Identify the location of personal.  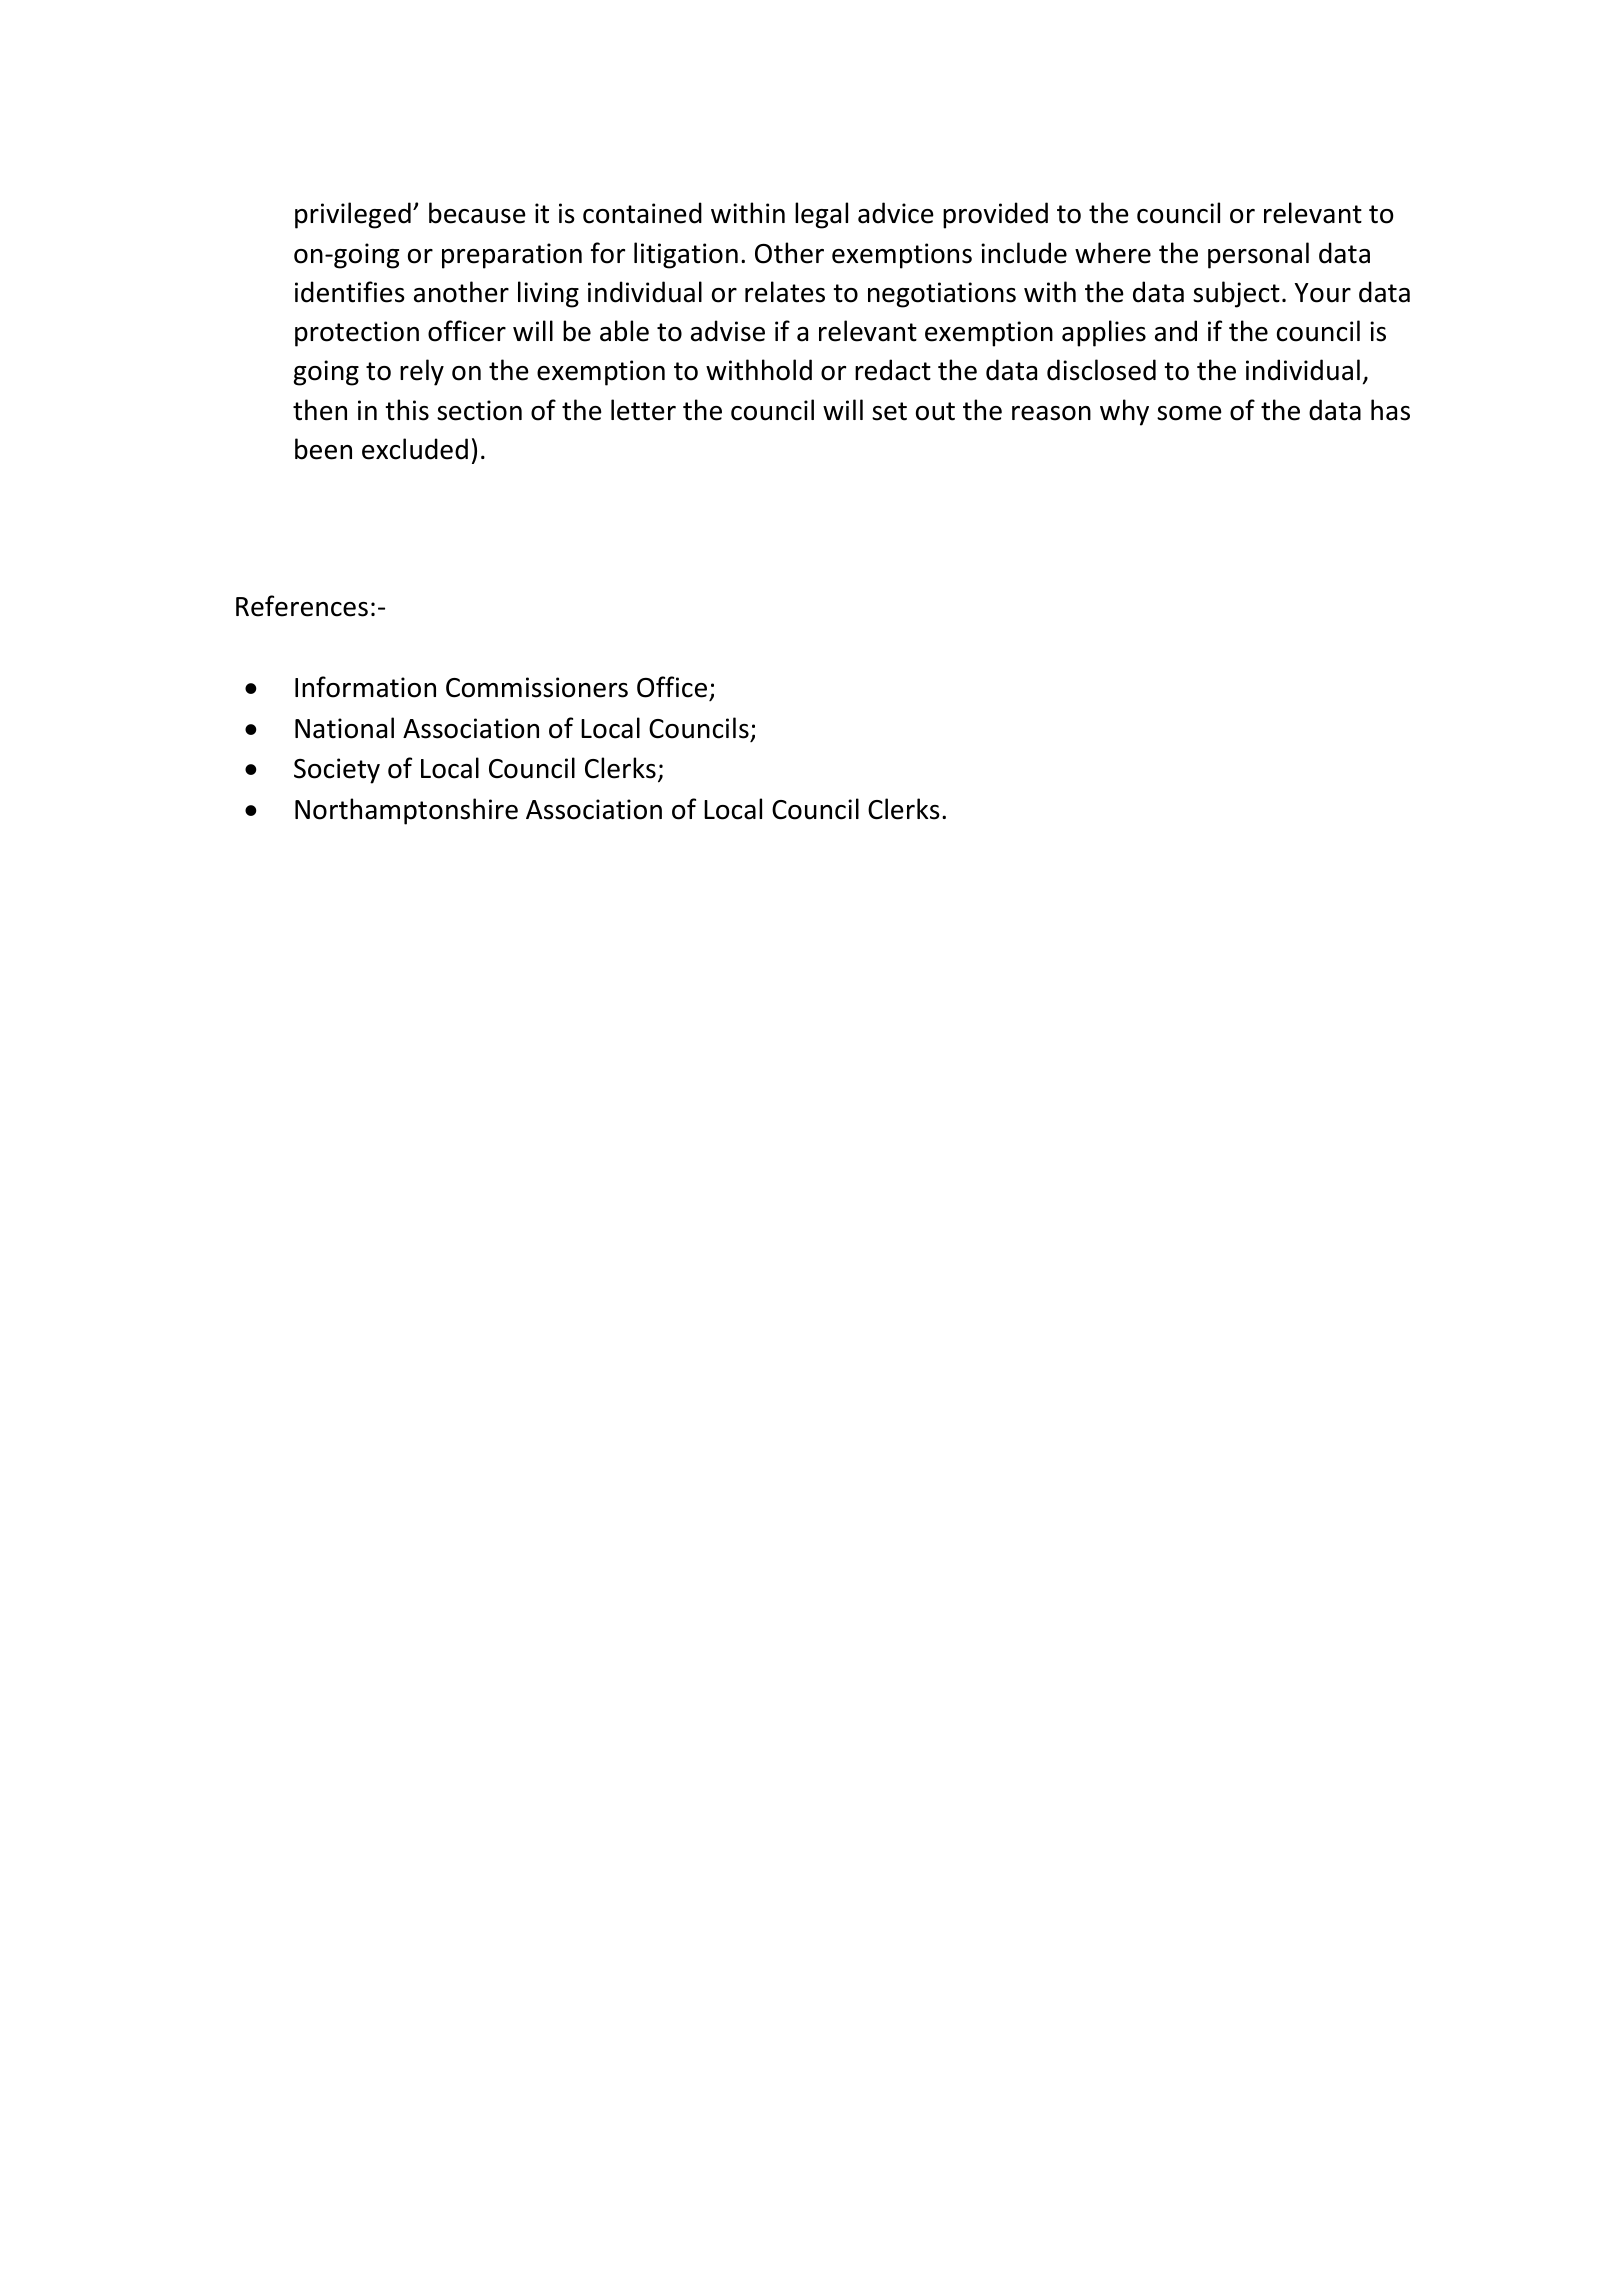
(1258, 255).
